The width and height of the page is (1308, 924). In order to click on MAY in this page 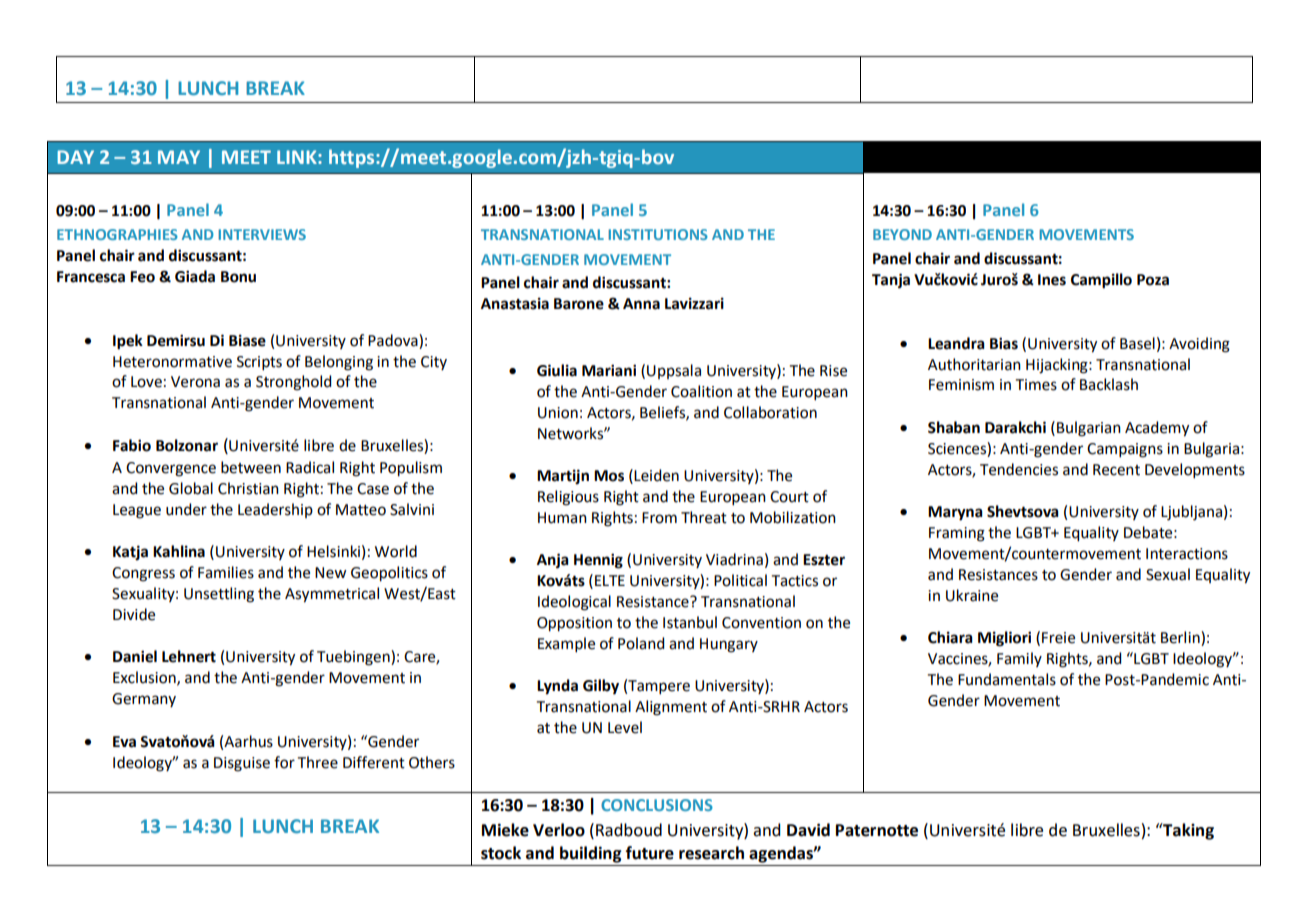, I will do `click(179, 157)`.
